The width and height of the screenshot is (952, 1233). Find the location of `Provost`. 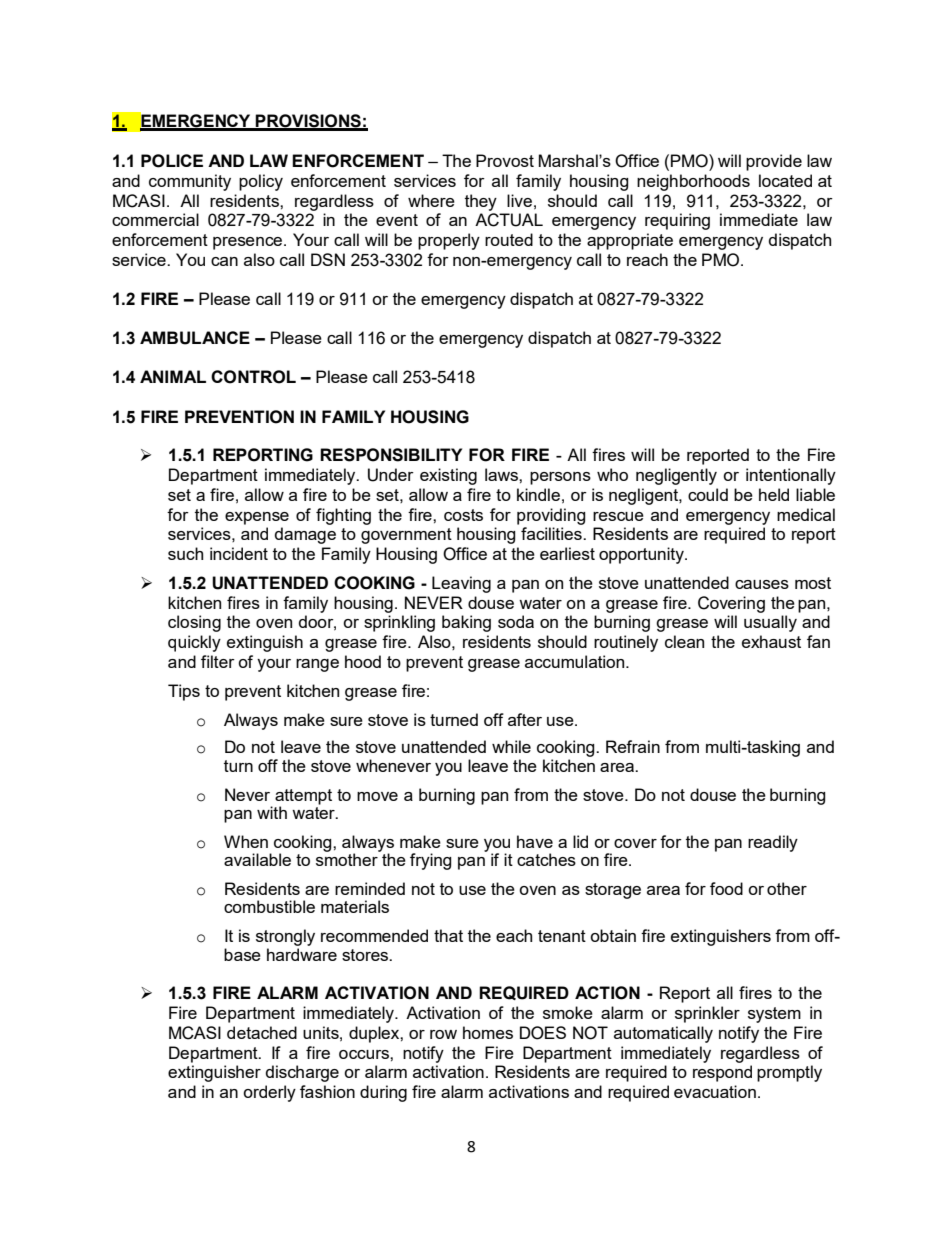

Provost is located at coordinates (505, 160).
